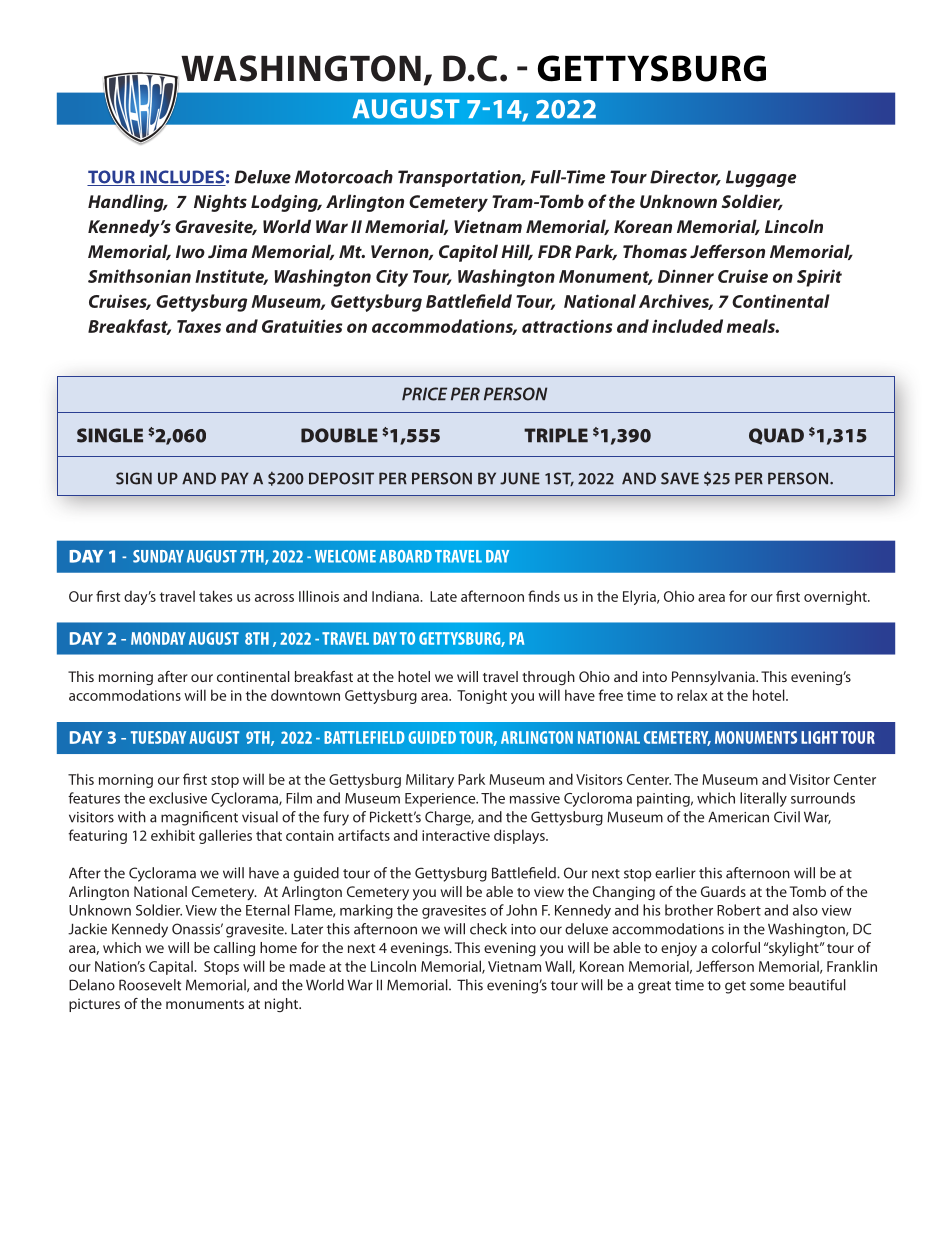 This image has width=952, height=1233. I want to click on exclusive, so click(178, 798).
